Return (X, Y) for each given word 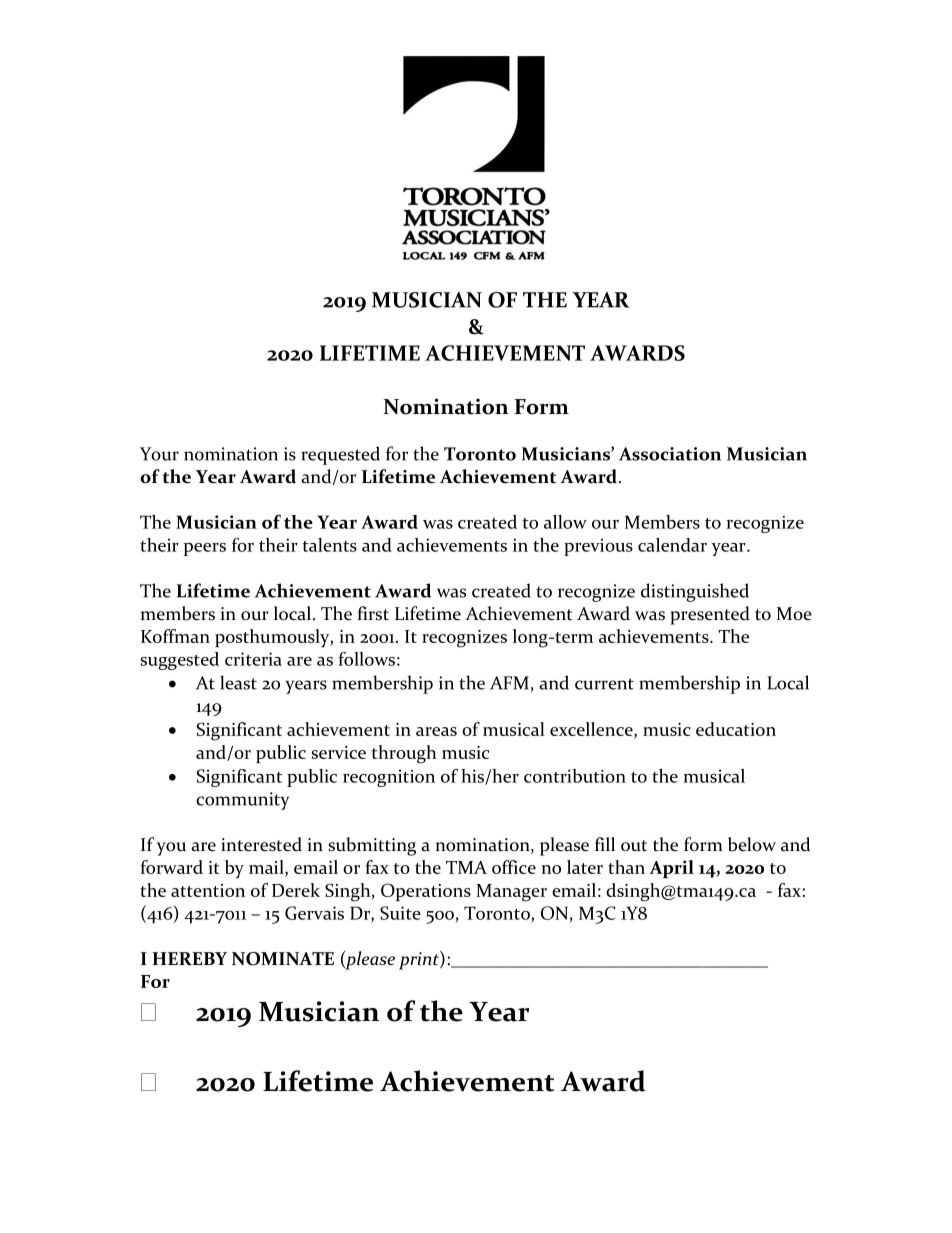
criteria (253, 659)
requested (340, 455)
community (242, 801)
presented (710, 615)
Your (159, 454)
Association (670, 454)
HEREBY (189, 958)
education (736, 729)
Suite (400, 913)
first (373, 613)
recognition (389, 778)
